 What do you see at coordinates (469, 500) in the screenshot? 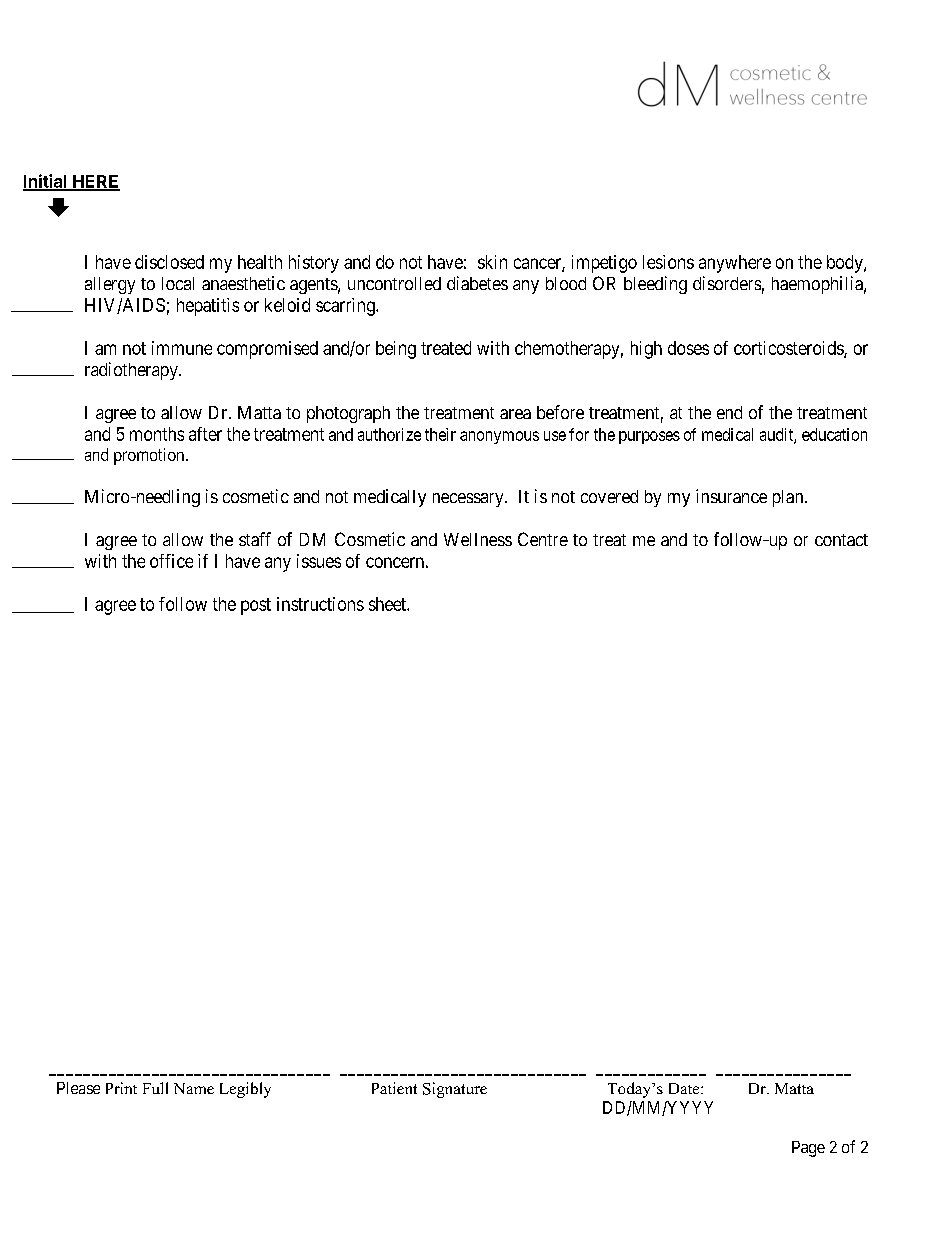
I see `necessary` at bounding box center [469, 500].
